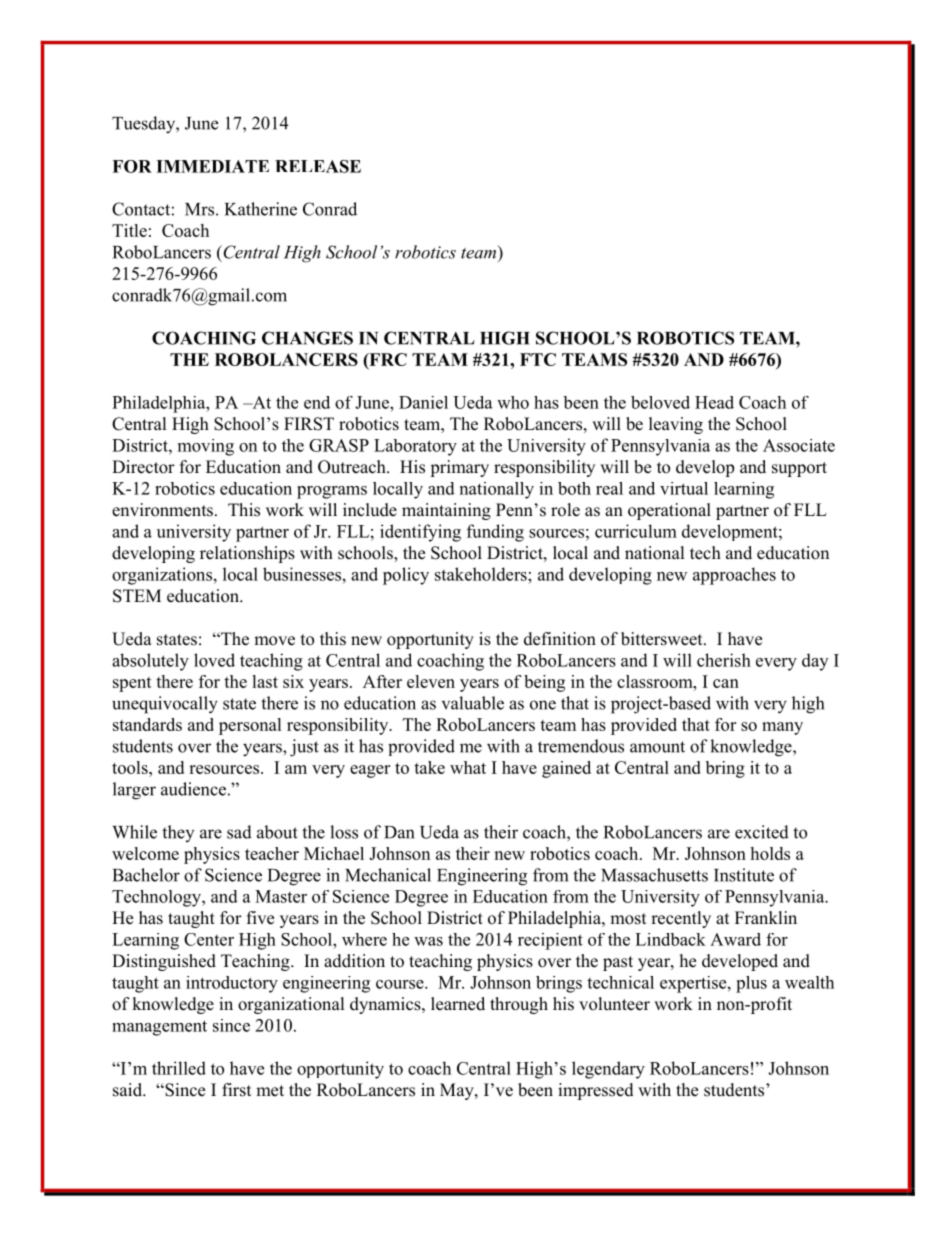 This page has width=952, height=1233. Describe the element at coordinates (458, 1091) in the page. I see `May` at that location.
